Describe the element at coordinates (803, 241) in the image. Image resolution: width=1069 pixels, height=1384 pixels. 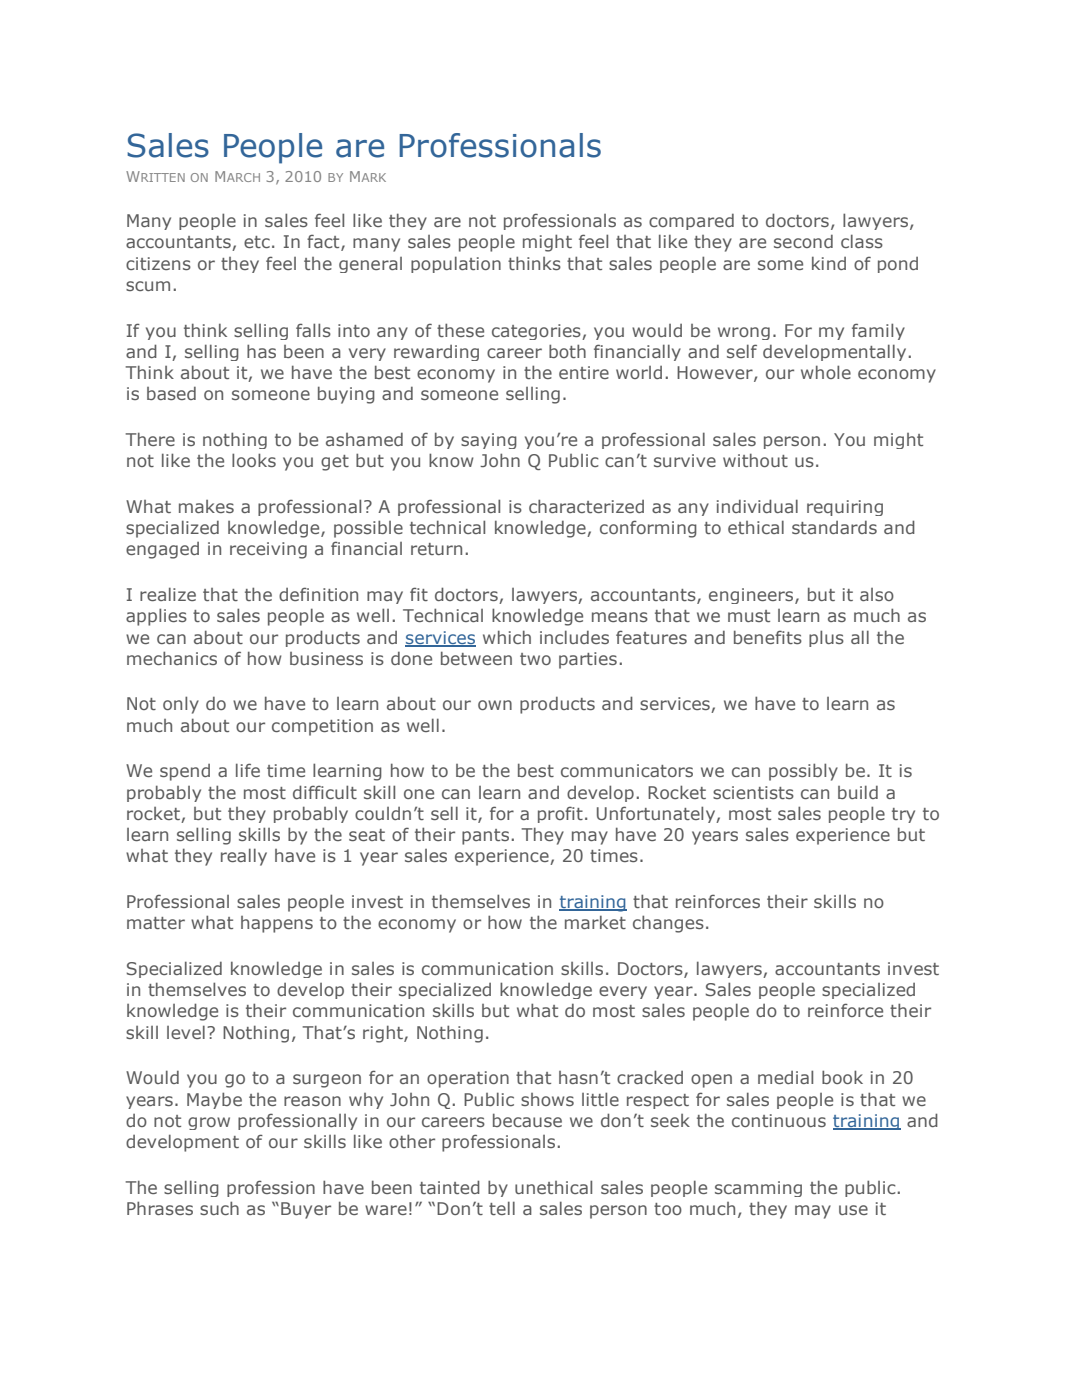
I see `second` at that location.
